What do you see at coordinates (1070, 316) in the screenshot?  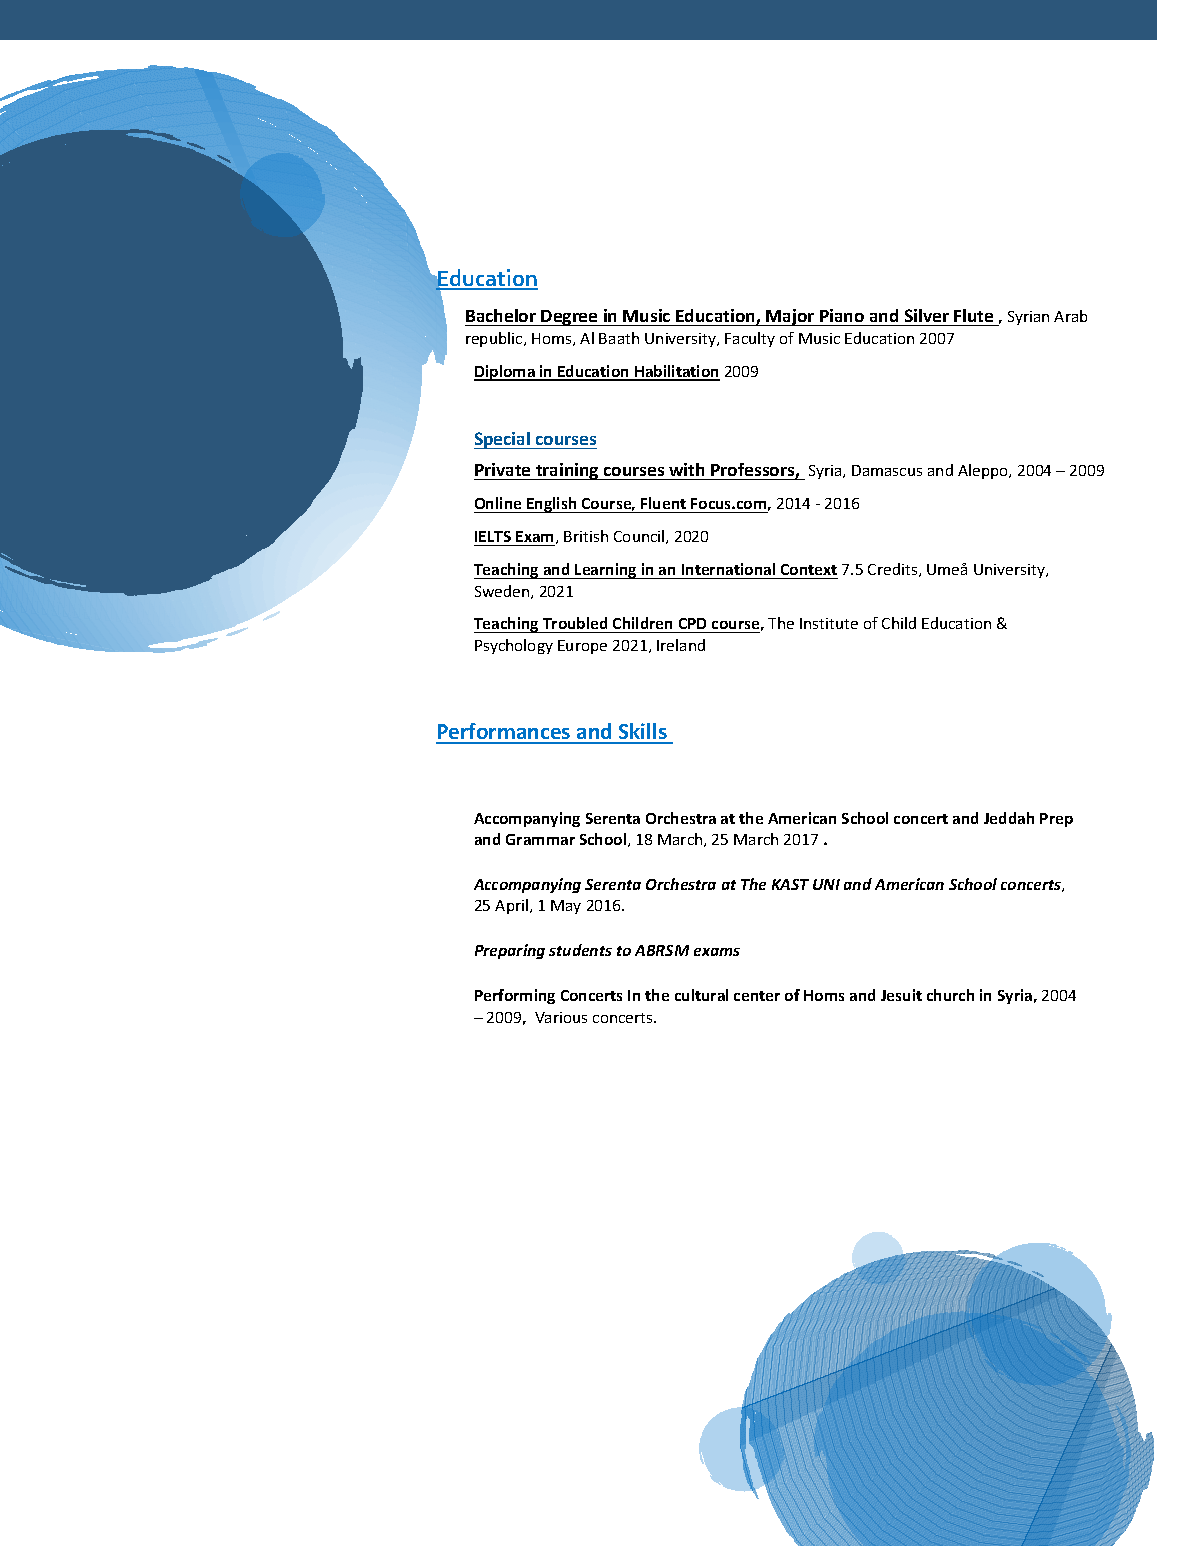 I see `Arab` at bounding box center [1070, 316].
